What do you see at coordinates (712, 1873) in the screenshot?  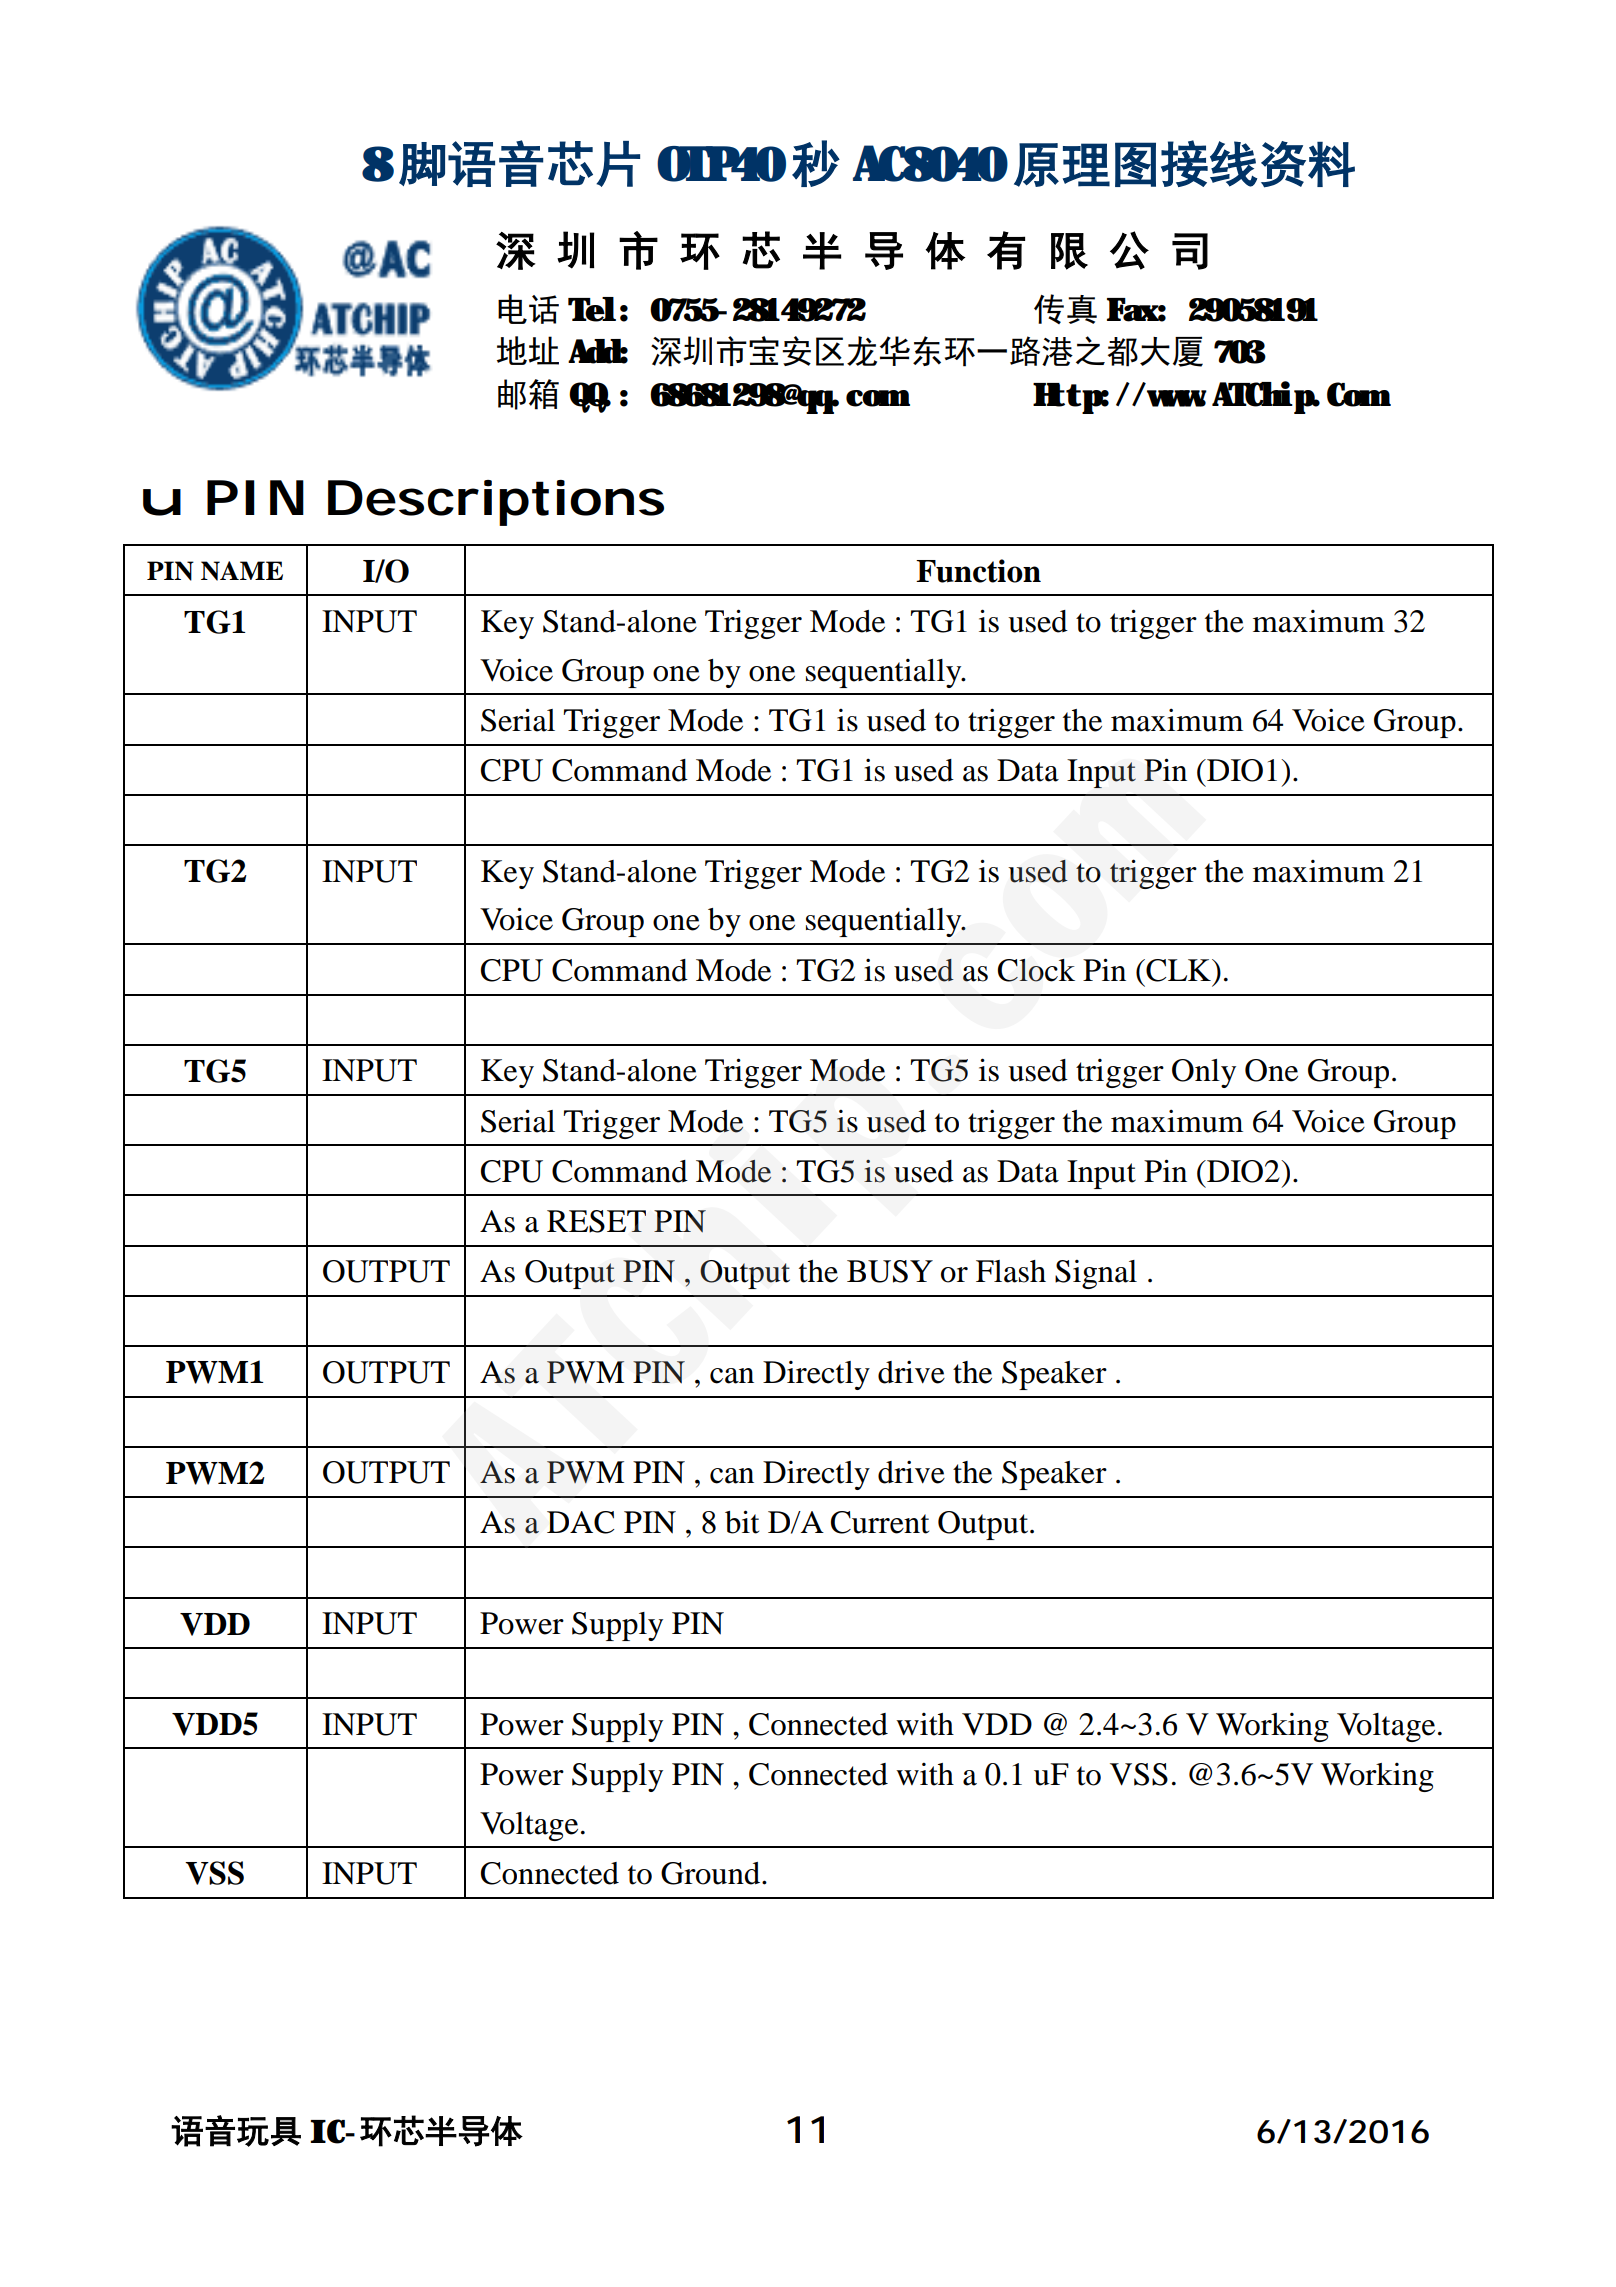 I see `Ground` at bounding box center [712, 1873].
